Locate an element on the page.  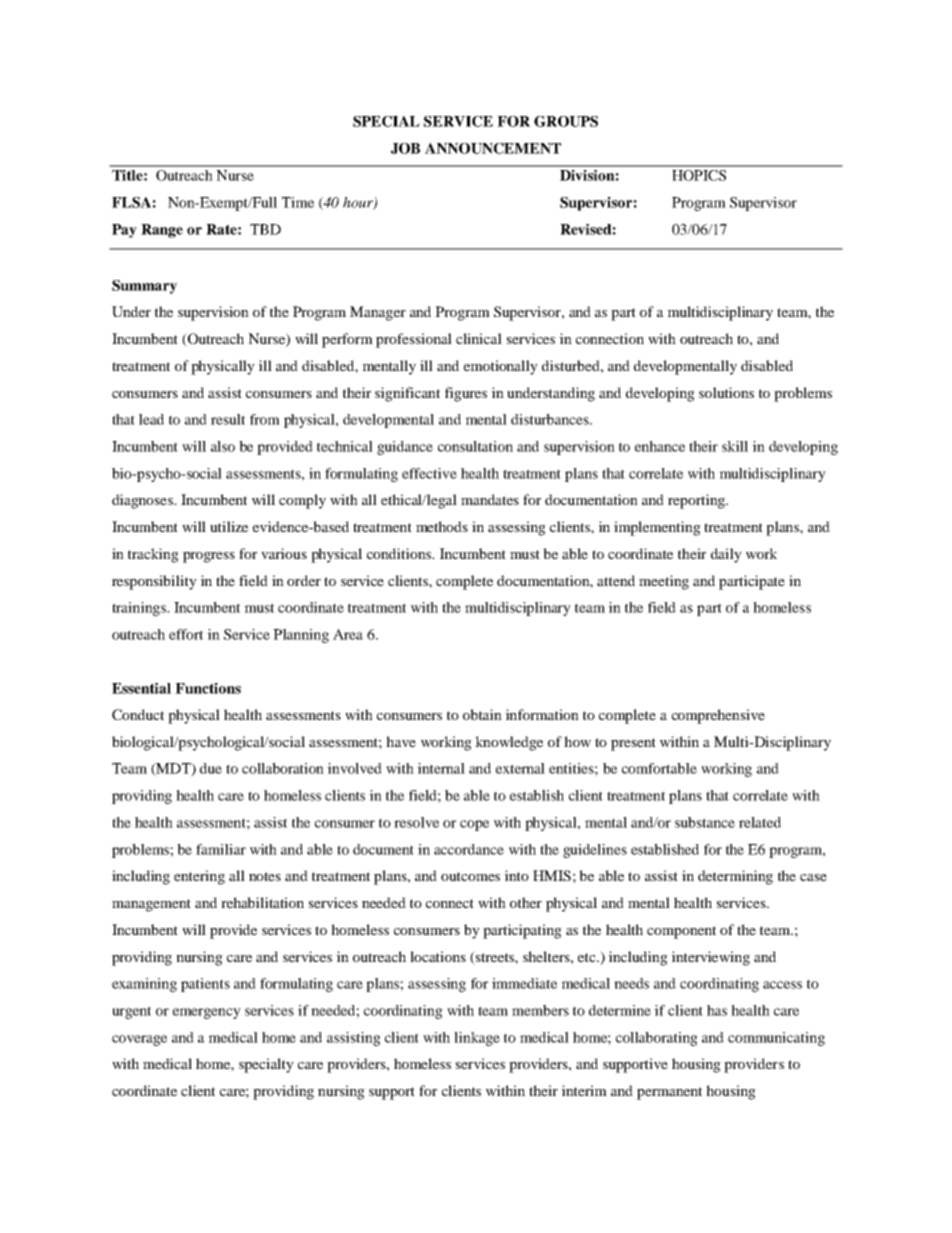
communicating is located at coordinates (776, 1039).
